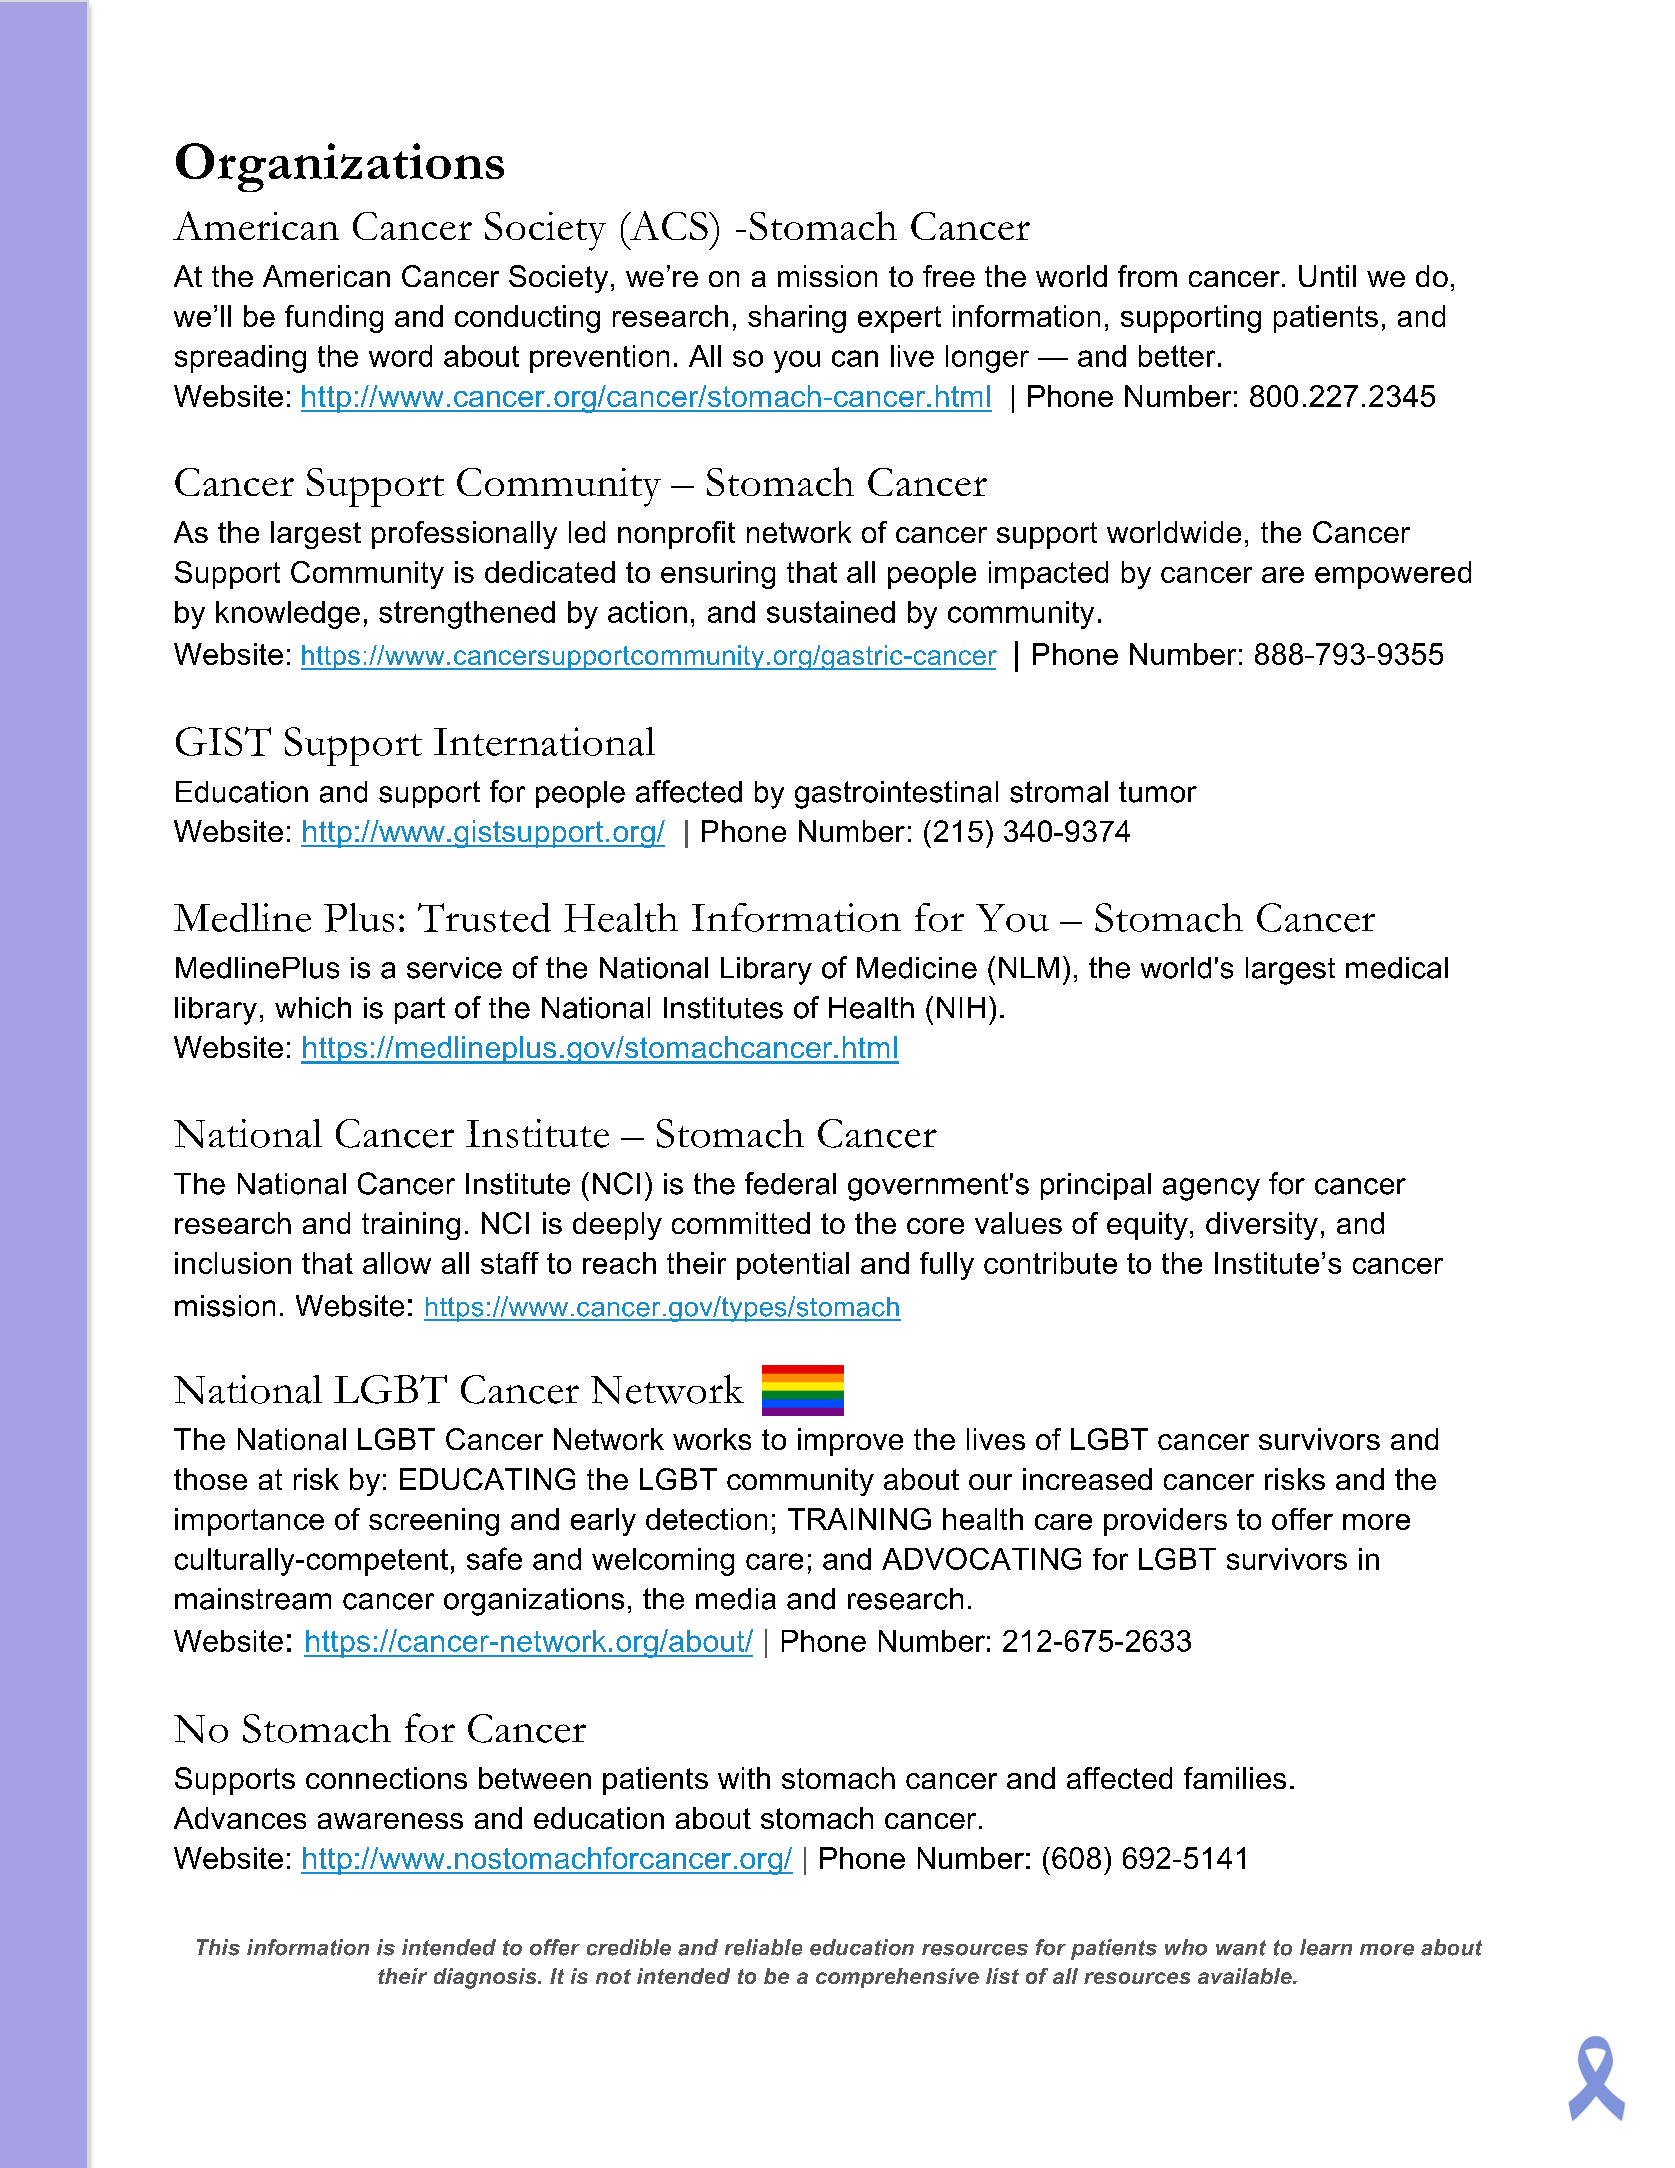  Describe the element at coordinates (218, 1947) in the image. I see `This` at that location.
